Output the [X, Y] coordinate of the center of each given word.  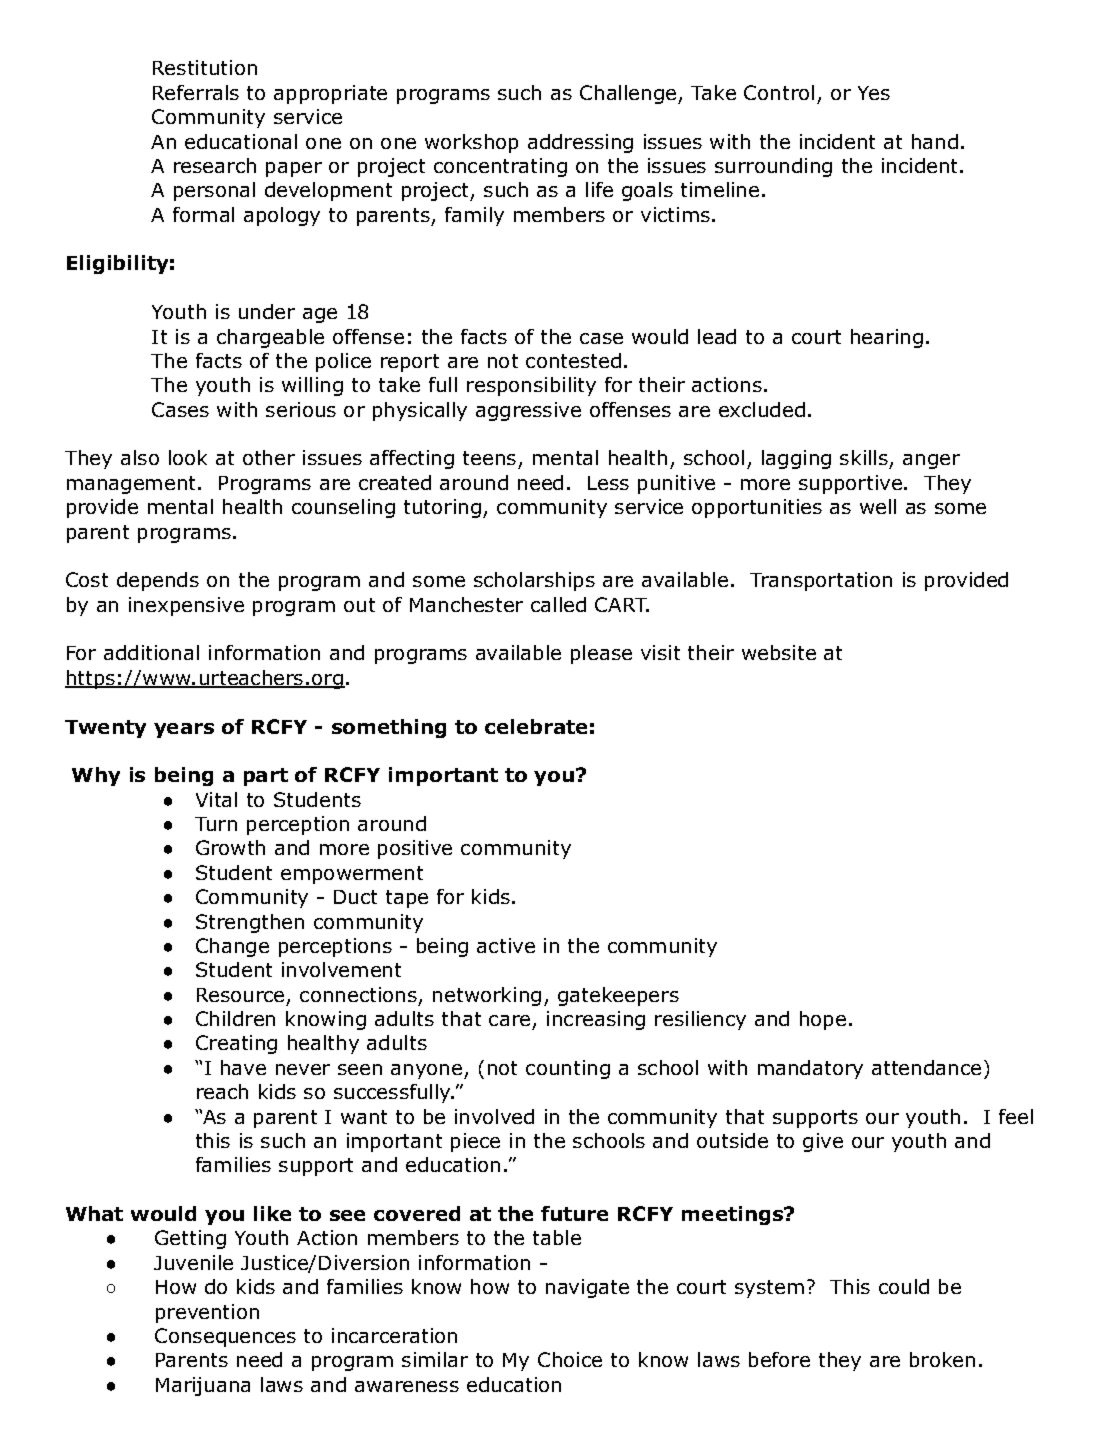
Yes [874, 93]
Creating [236, 1044]
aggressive [528, 411]
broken [942, 1359]
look [188, 457]
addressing [580, 143]
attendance [926, 1067]
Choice [570, 1359]
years [184, 730]
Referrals [196, 92]
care [509, 1020]
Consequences [225, 1337]
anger [931, 461]
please [601, 654]
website [779, 652]
